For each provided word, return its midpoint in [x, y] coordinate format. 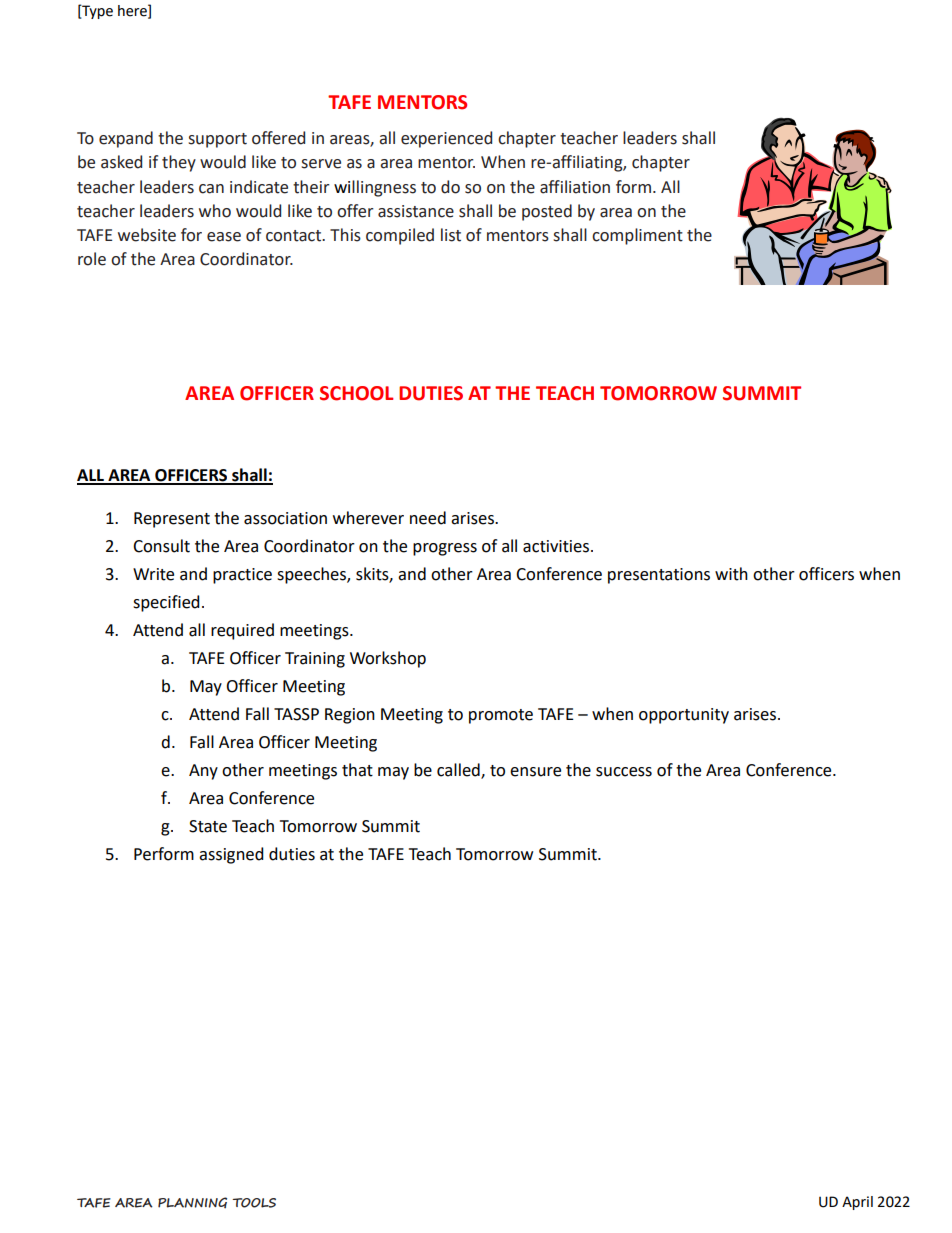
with [731, 574]
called [459, 771]
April [857, 1203]
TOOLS [254, 1203]
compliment [637, 236]
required [242, 631]
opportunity [684, 716]
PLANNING [192, 1203]
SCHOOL [356, 393]
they [179, 163]
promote [501, 716]
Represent [172, 520]
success [624, 772]
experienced [446, 139]
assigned [231, 855]
